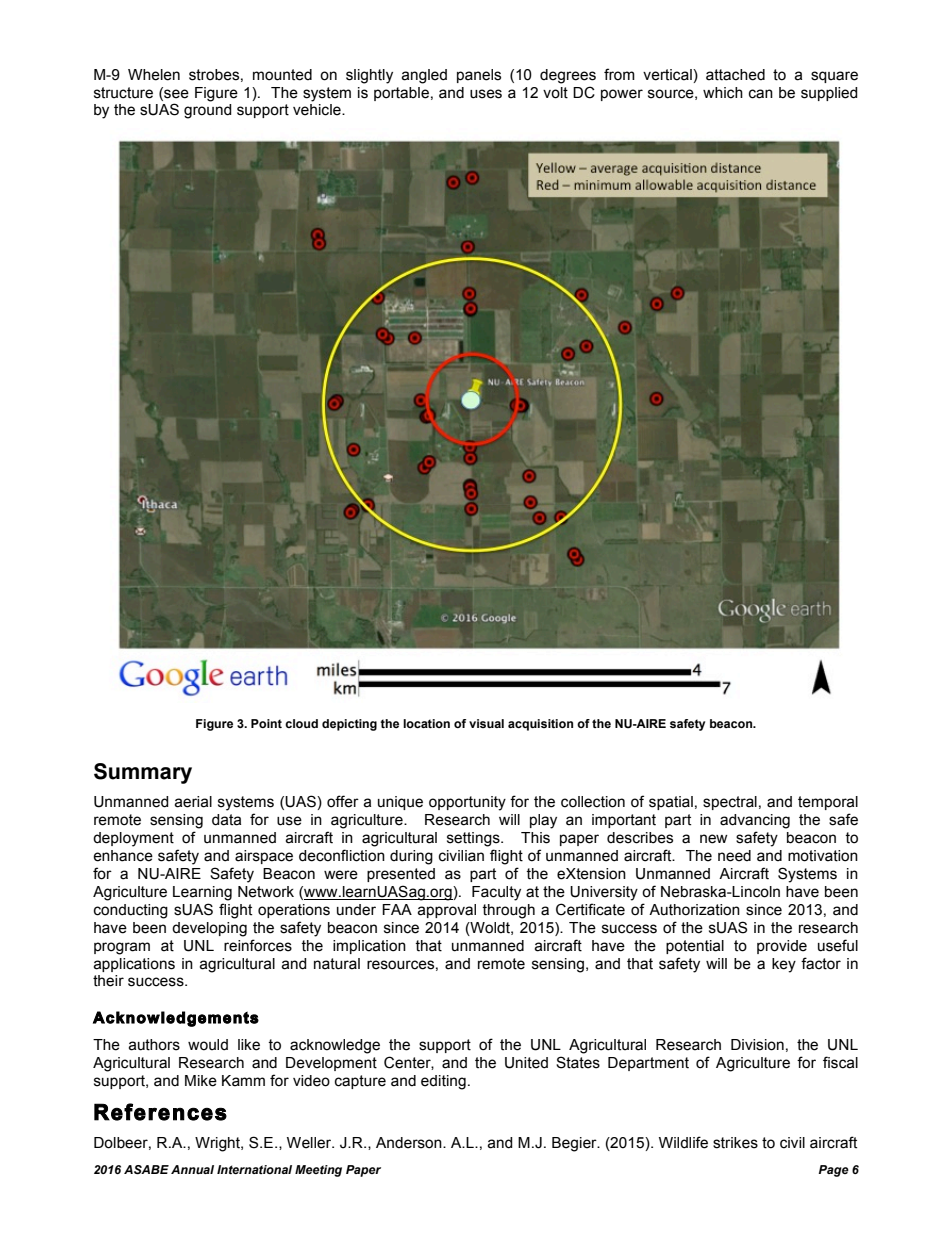  What do you see at coordinates (193, 802) in the screenshot?
I see `aerial` at bounding box center [193, 802].
